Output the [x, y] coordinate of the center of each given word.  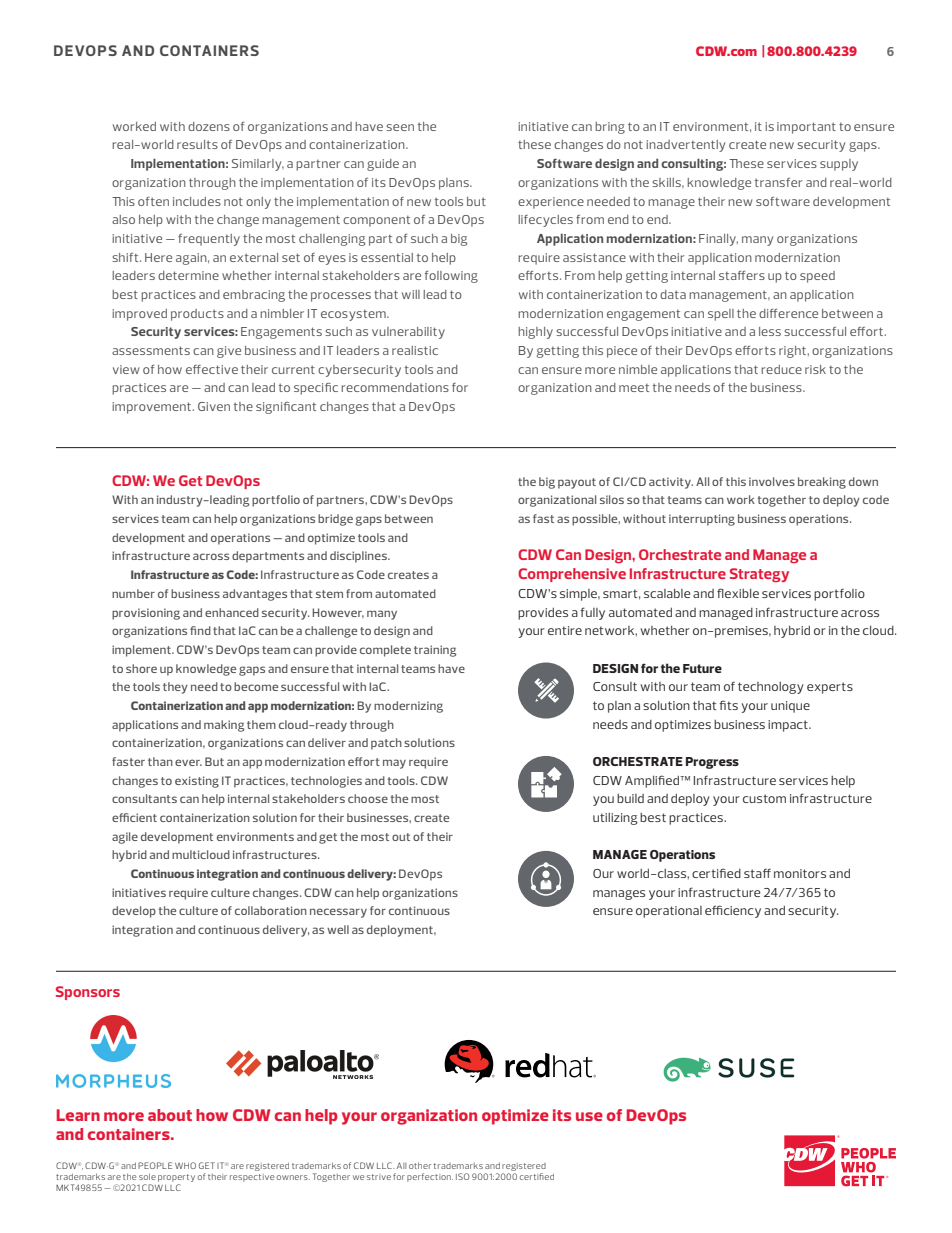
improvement [153, 408]
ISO [463, 1176]
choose [368, 798]
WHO [185, 1165]
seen [400, 127]
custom [764, 798]
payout [577, 483]
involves [772, 481]
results [197, 144]
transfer [778, 182]
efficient [134, 817]
